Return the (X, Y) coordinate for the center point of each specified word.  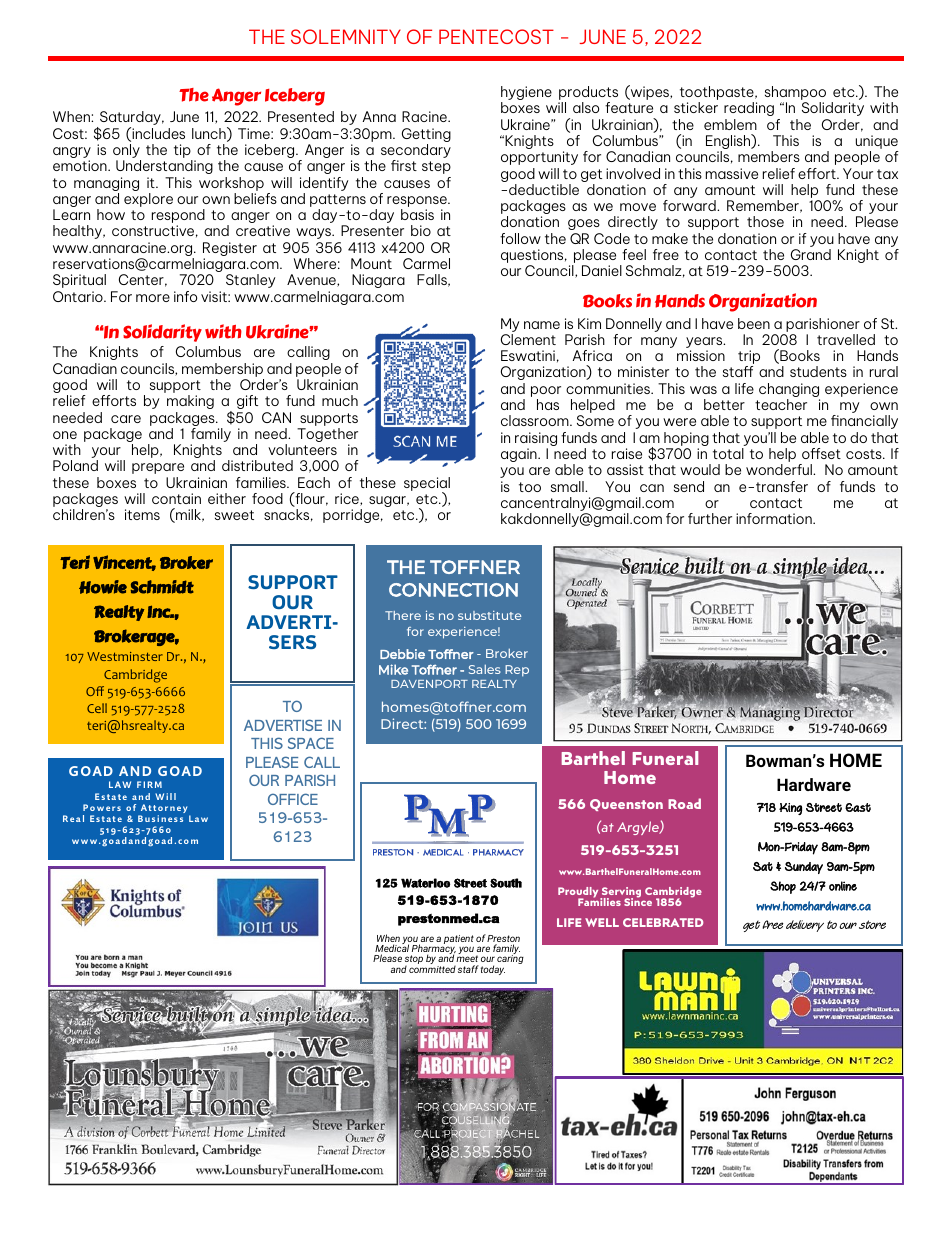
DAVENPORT (429, 684)
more (153, 298)
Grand (811, 254)
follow (520, 238)
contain (176, 498)
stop (414, 961)
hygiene (526, 94)
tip (183, 152)
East (858, 807)
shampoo (795, 94)
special (427, 485)
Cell (97, 708)
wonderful (780, 469)
